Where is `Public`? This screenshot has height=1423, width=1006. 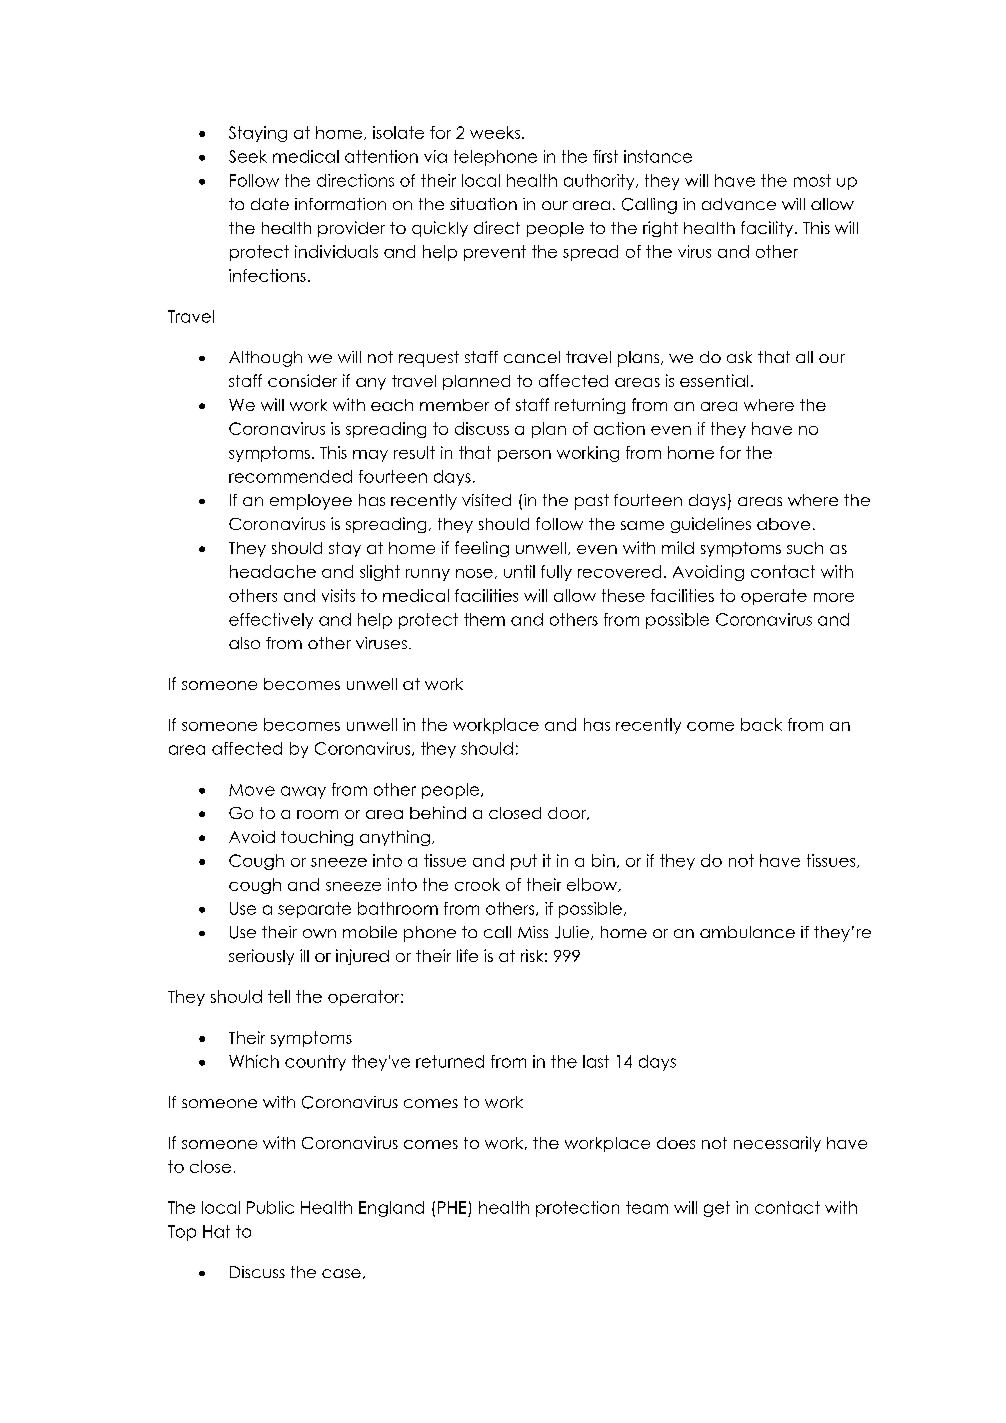 Public is located at coordinates (270, 1207).
